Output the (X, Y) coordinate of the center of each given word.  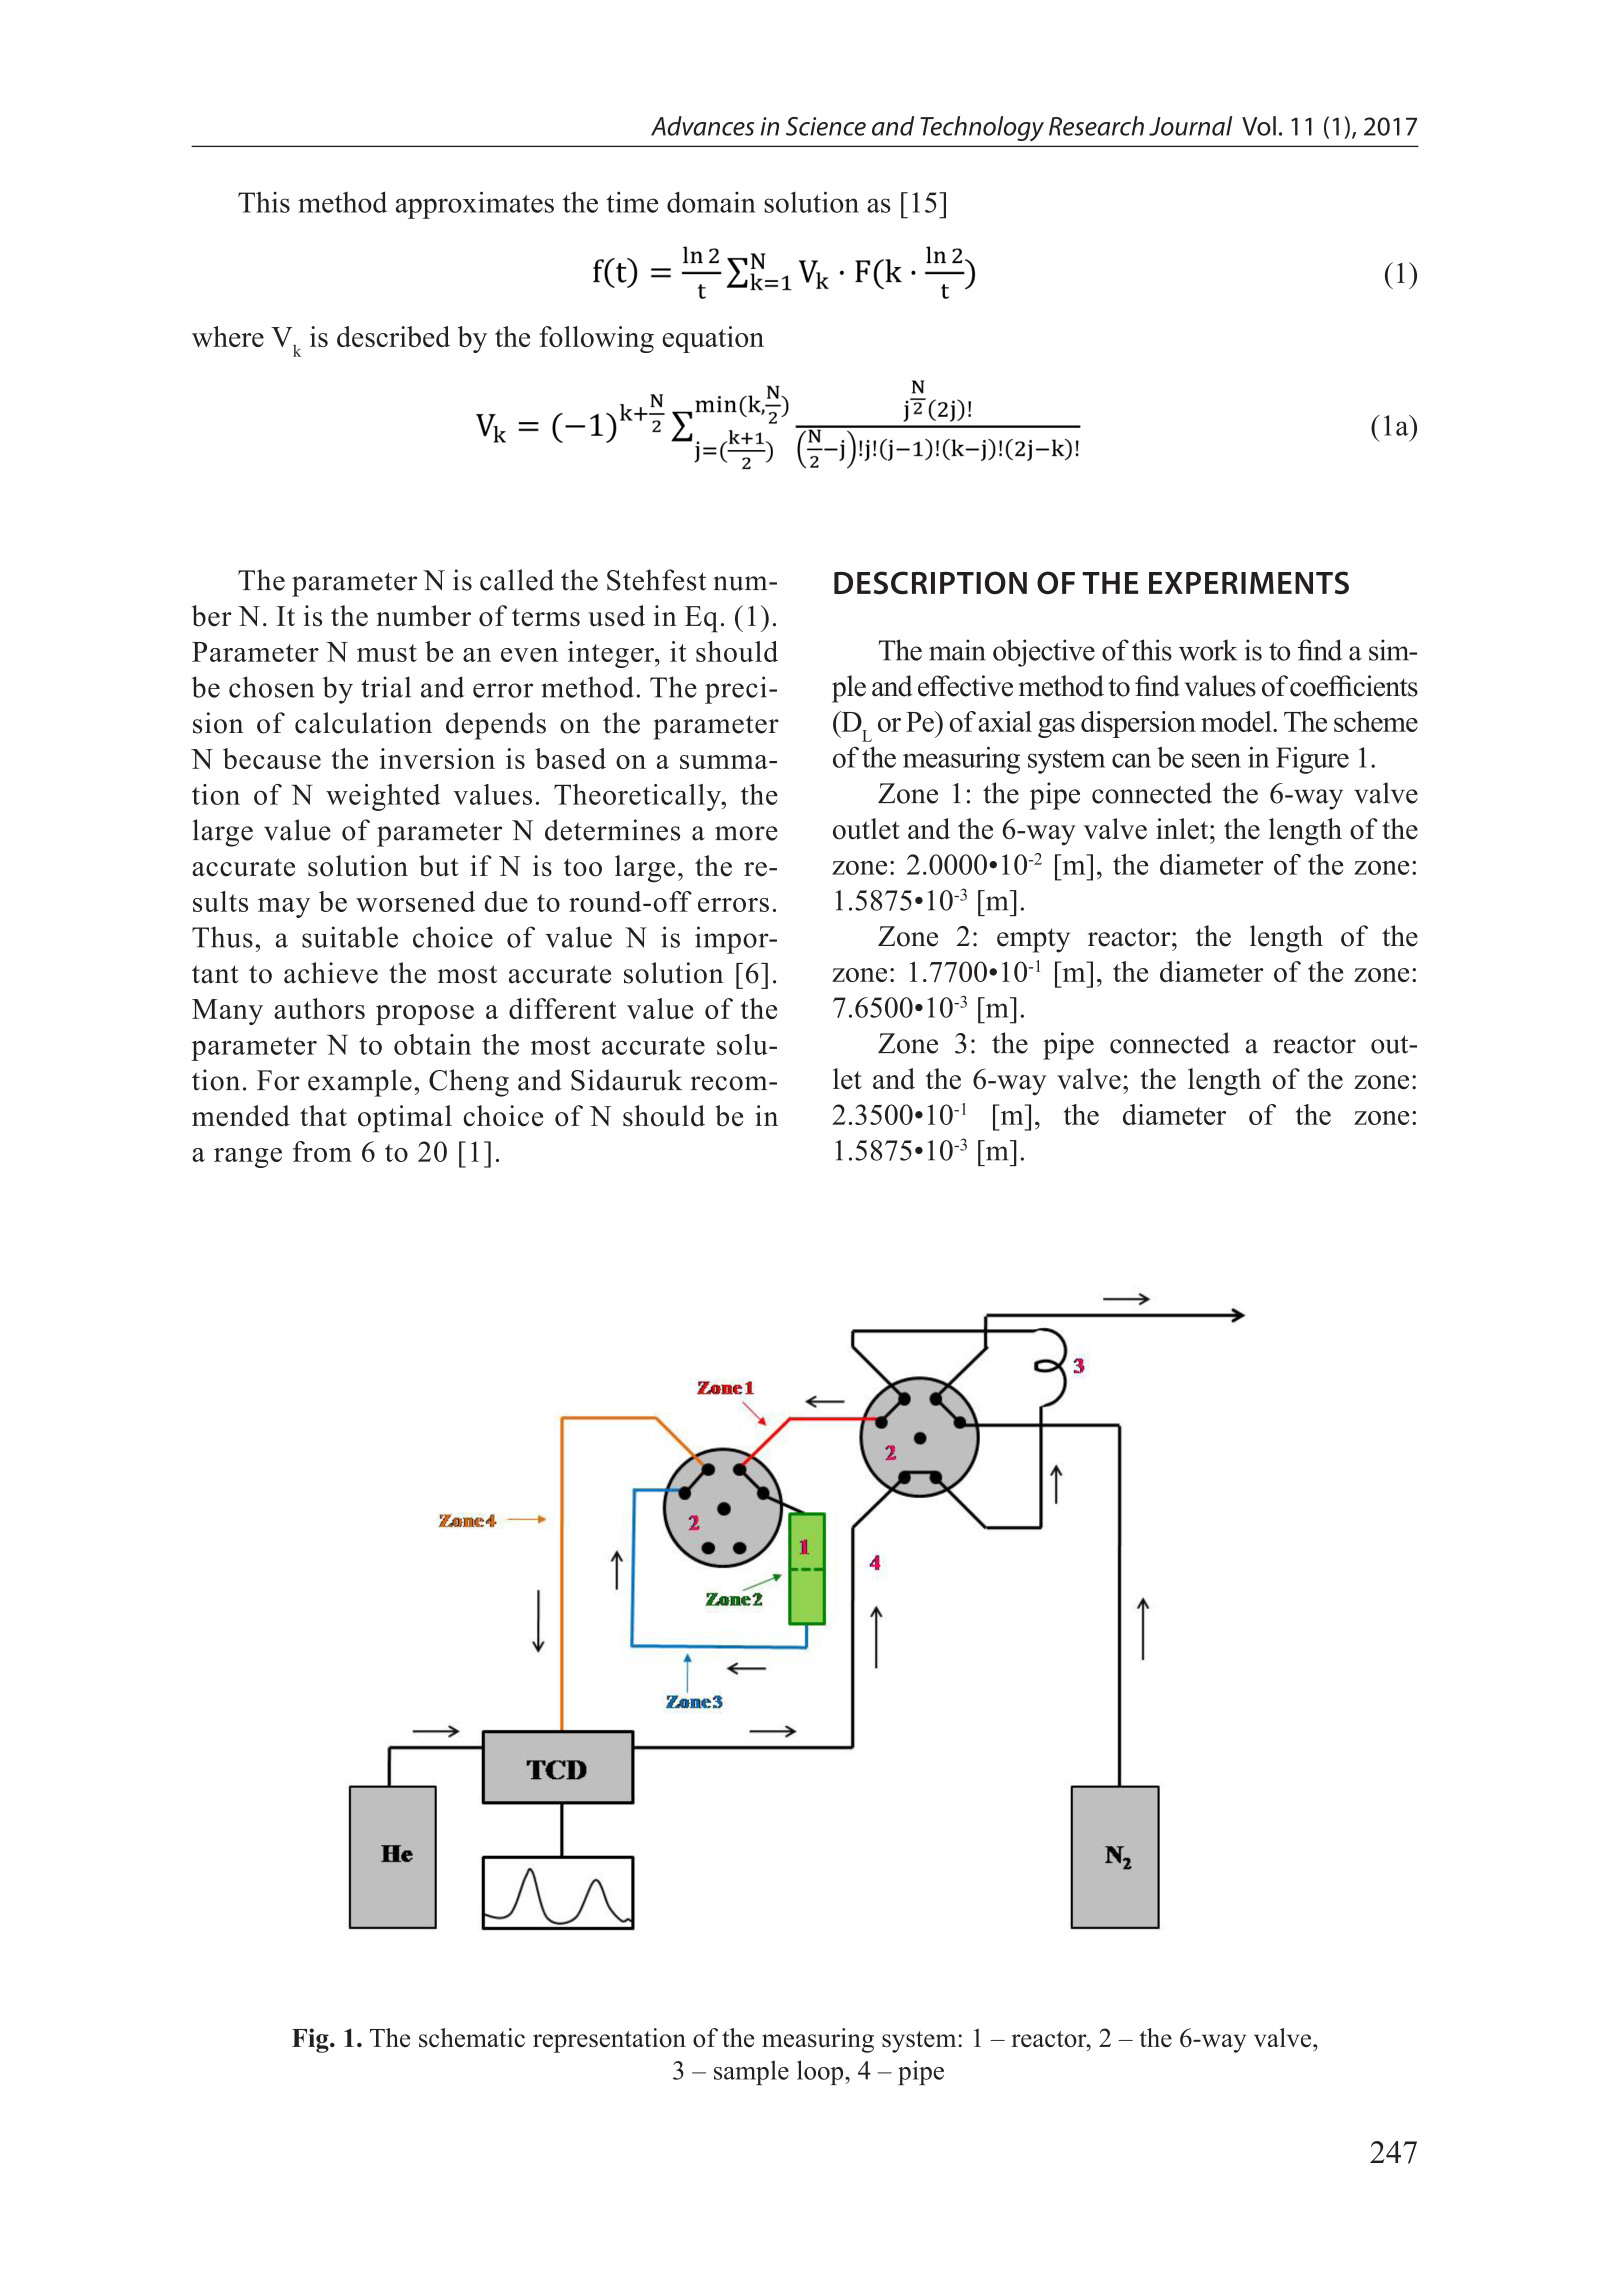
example (360, 1083)
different (562, 1008)
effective (965, 686)
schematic (472, 2038)
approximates (475, 205)
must (387, 653)
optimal (405, 1119)
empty (1033, 940)
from (322, 1151)
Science (826, 126)
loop (821, 2072)
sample (751, 2072)
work (1208, 650)
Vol (1259, 126)
